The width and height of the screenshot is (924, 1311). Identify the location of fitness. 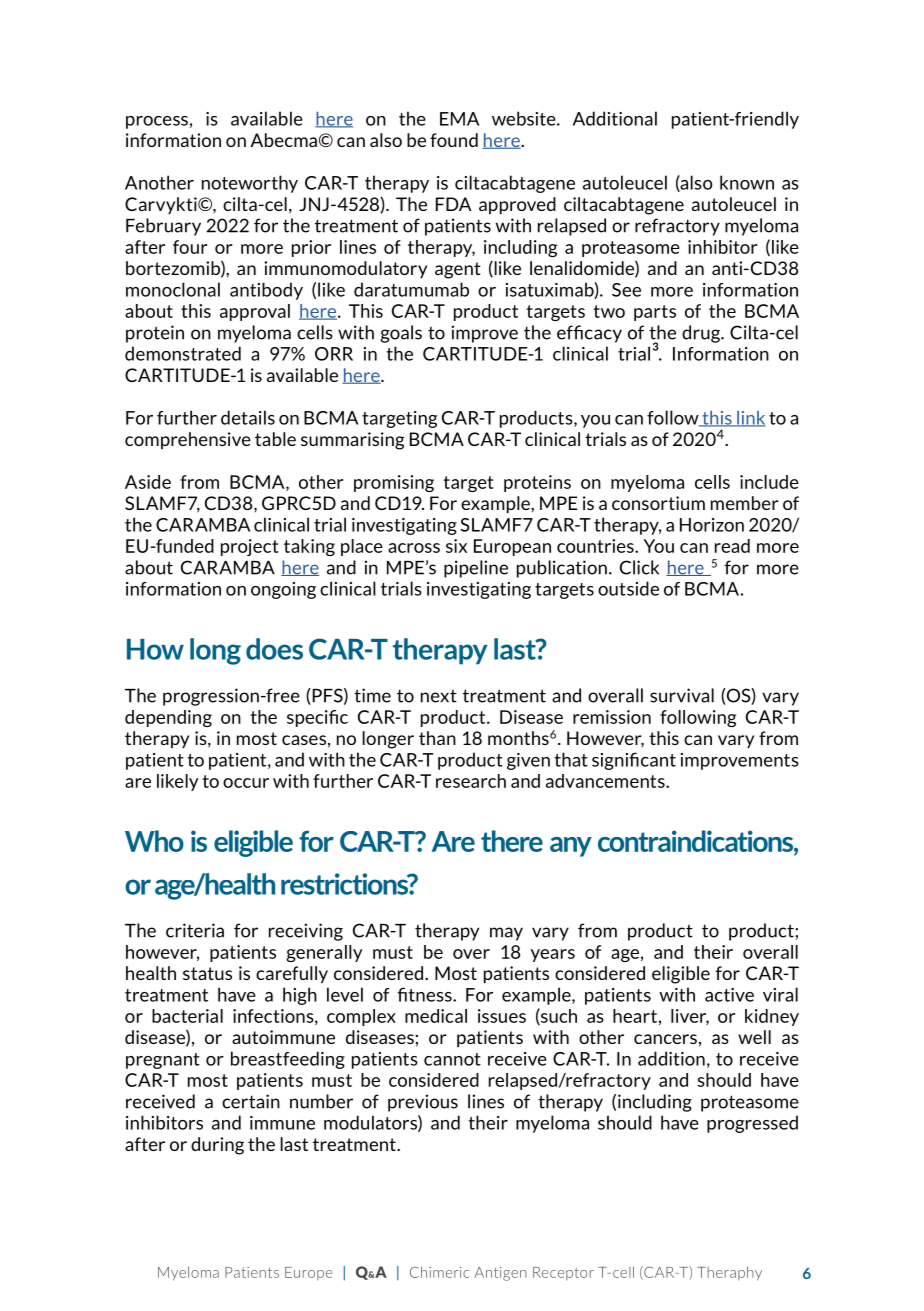
(425, 994).
